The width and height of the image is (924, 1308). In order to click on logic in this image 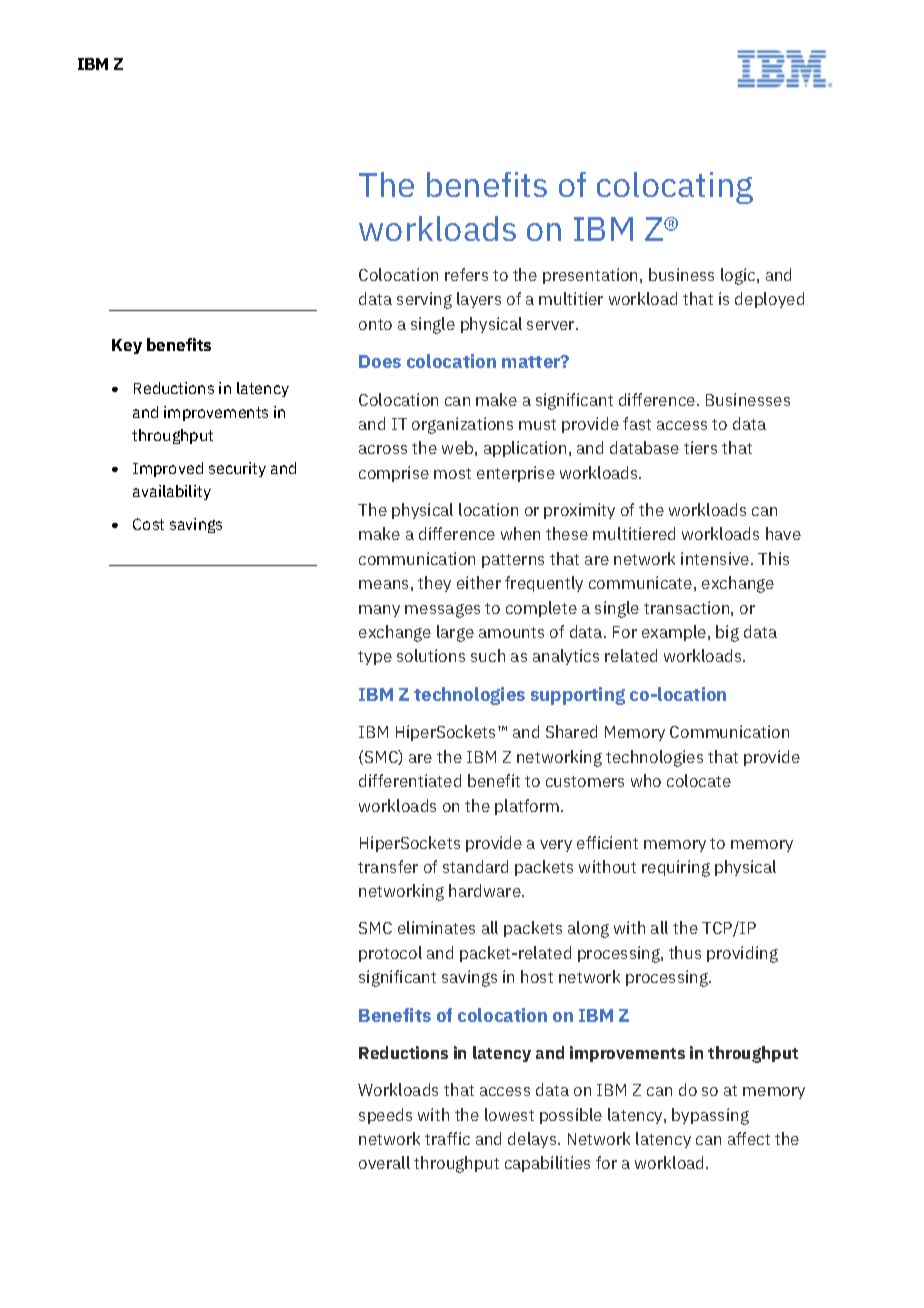, I will do `click(739, 276)`.
